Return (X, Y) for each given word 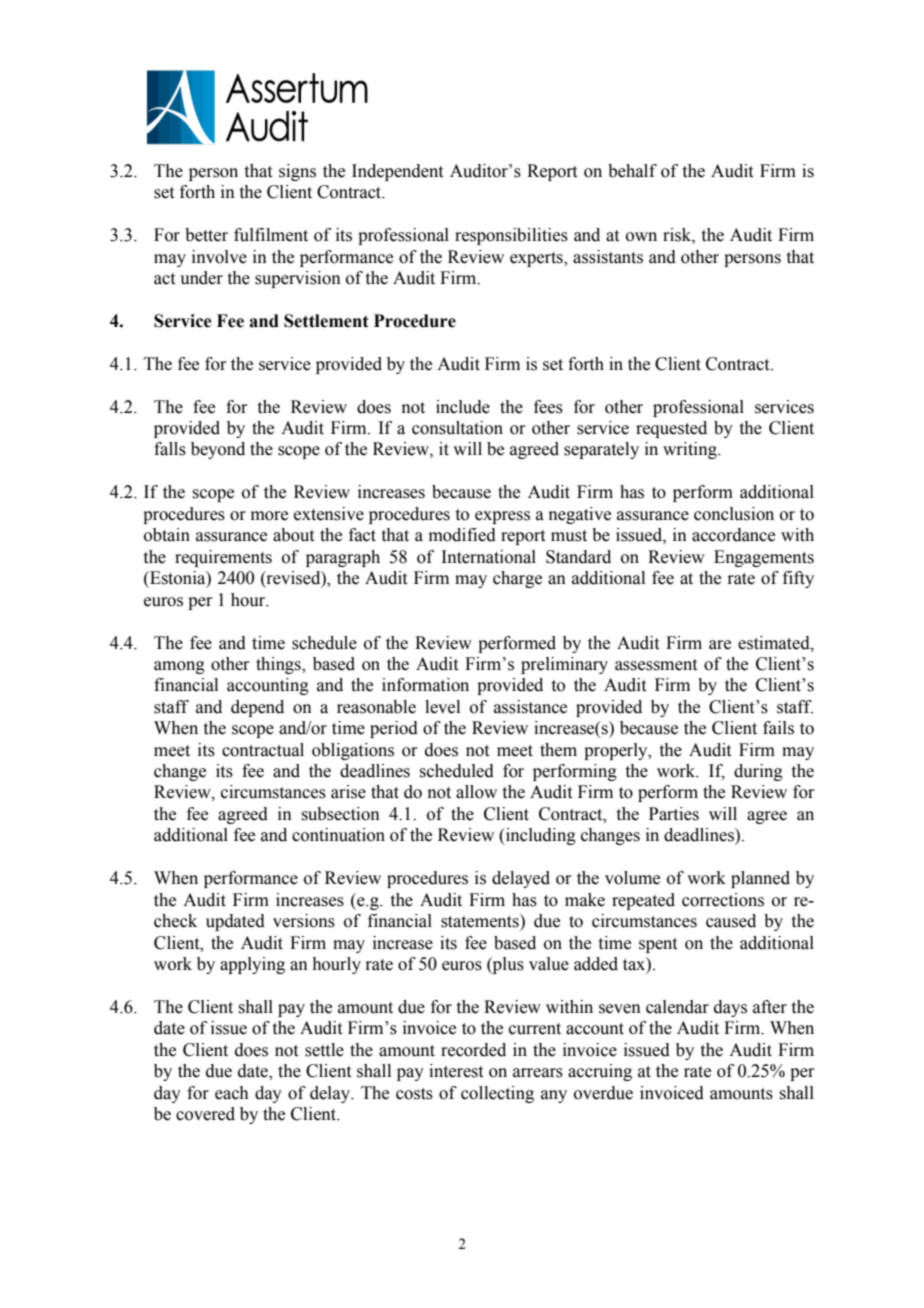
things (279, 665)
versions (304, 921)
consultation (457, 428)
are (720, 645)
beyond (218, 450)
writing (691, 450)
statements (481, 921)
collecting (497, 1094)
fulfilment (271, 235)
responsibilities (511, 236)
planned (760, 879)
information (425, 685)
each (232, 1093)
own (641, 237)
